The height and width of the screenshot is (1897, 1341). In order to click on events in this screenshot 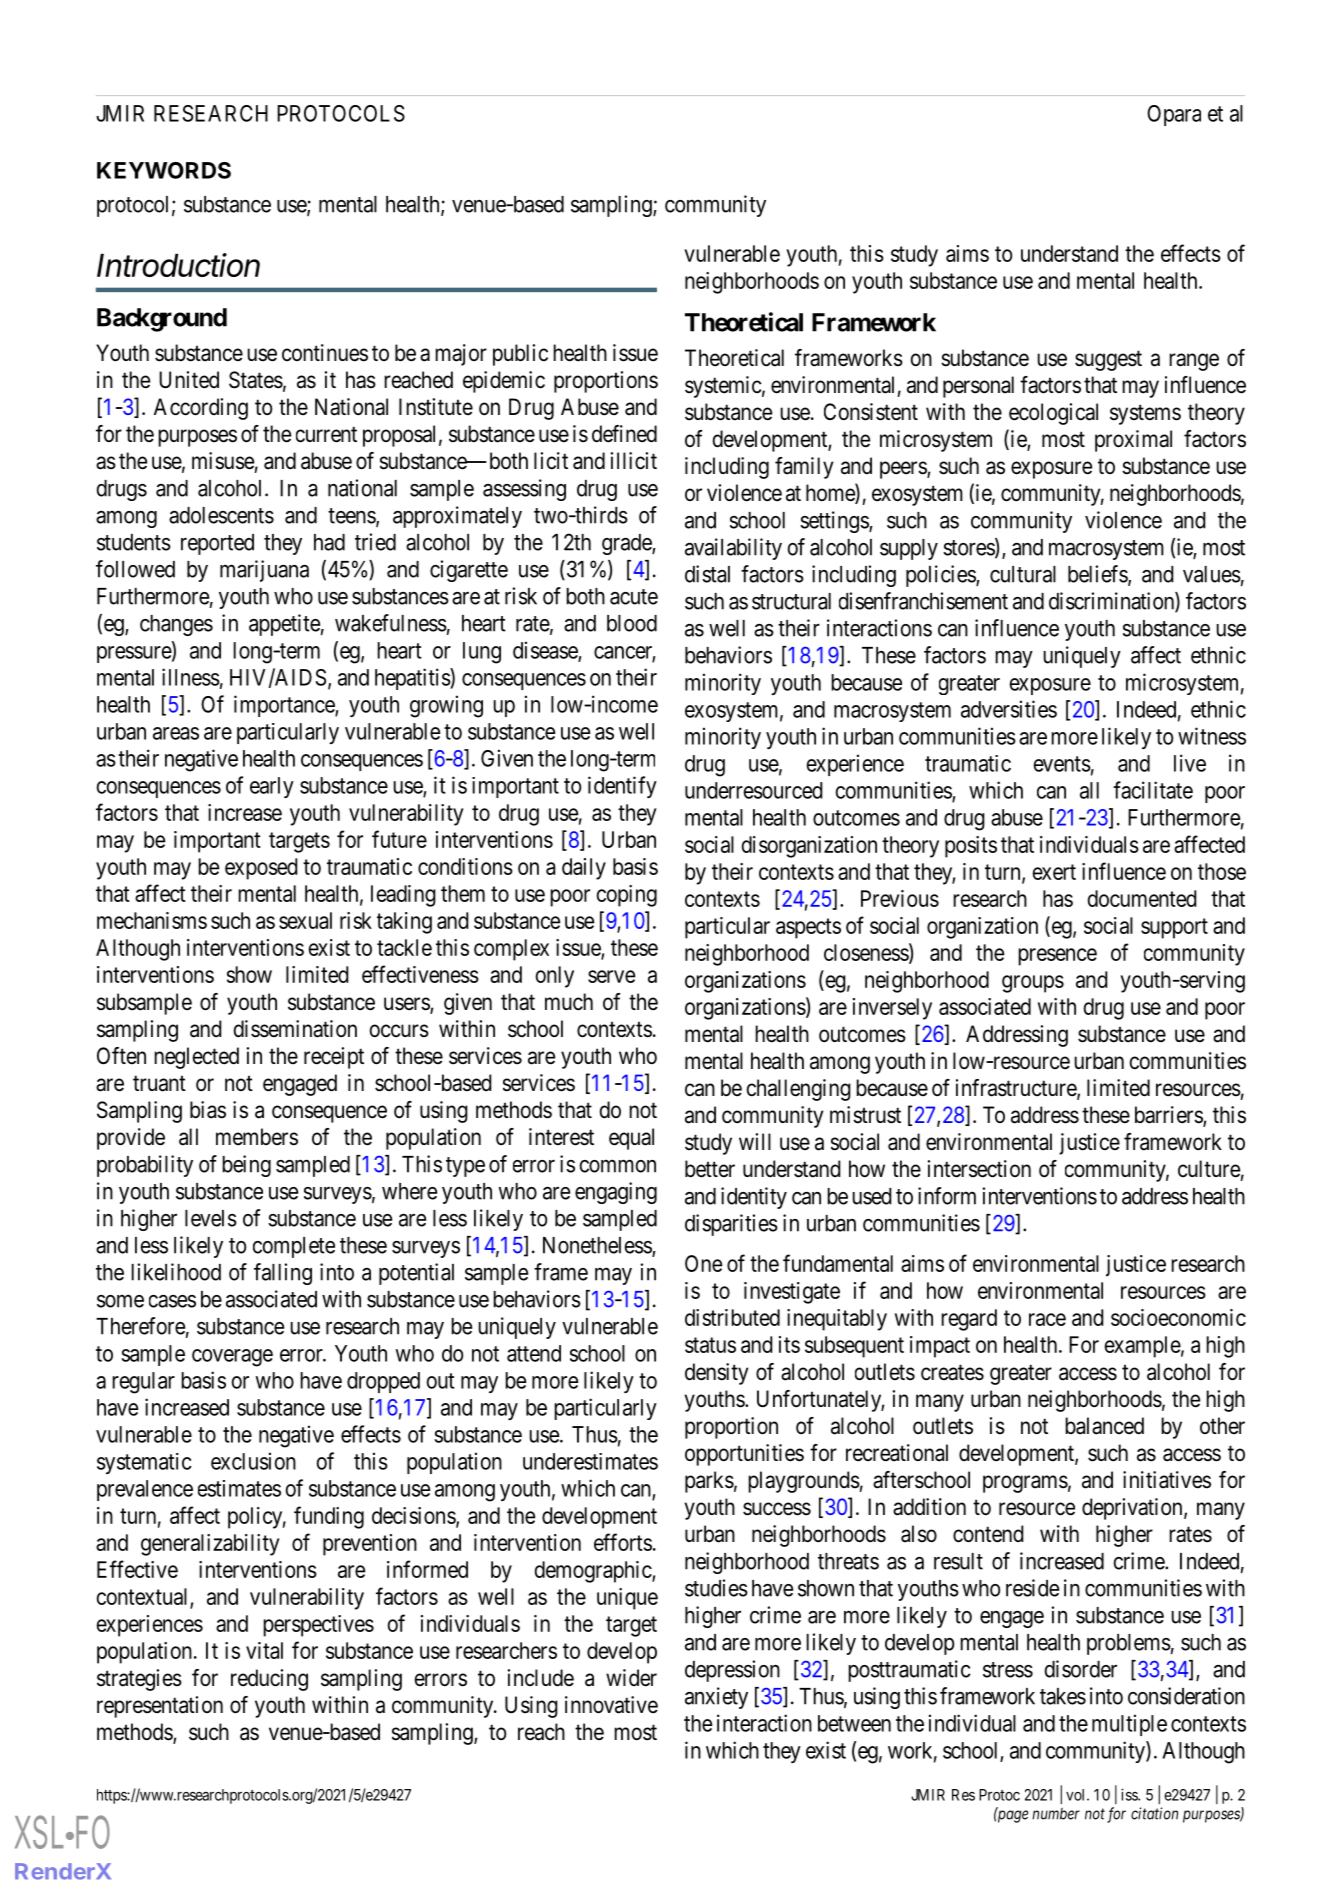, I will do `click(1062, 764)`.
